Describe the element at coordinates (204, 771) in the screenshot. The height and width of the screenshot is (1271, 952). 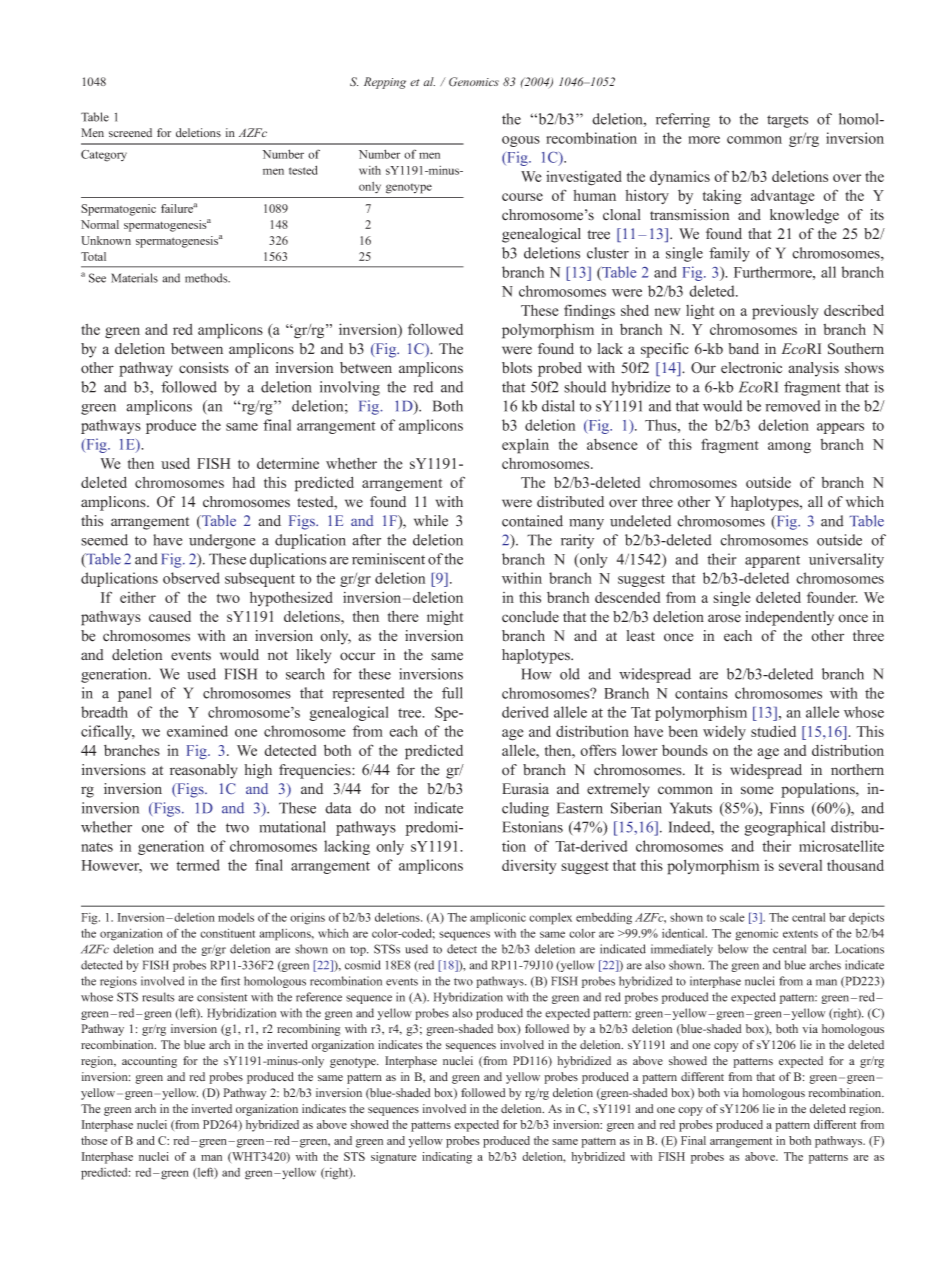
I see `reasonably` at that location.
